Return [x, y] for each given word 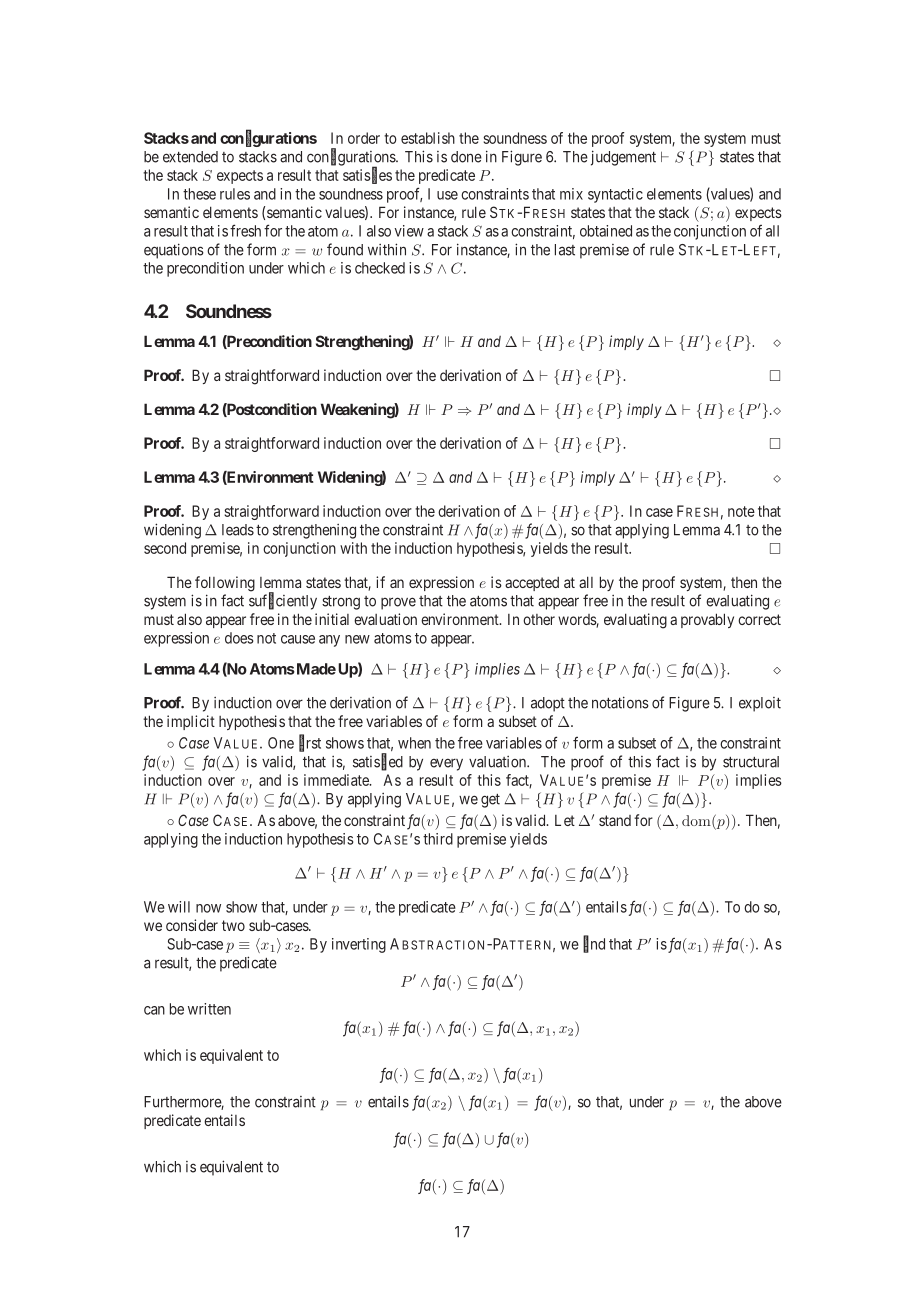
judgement [623, 158]
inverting [359, 945]
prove [398, 603]
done [466, 157]
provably [707, 620]
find [594, 944]
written [209, 1009]
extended [190, 157]
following [225, 584]
